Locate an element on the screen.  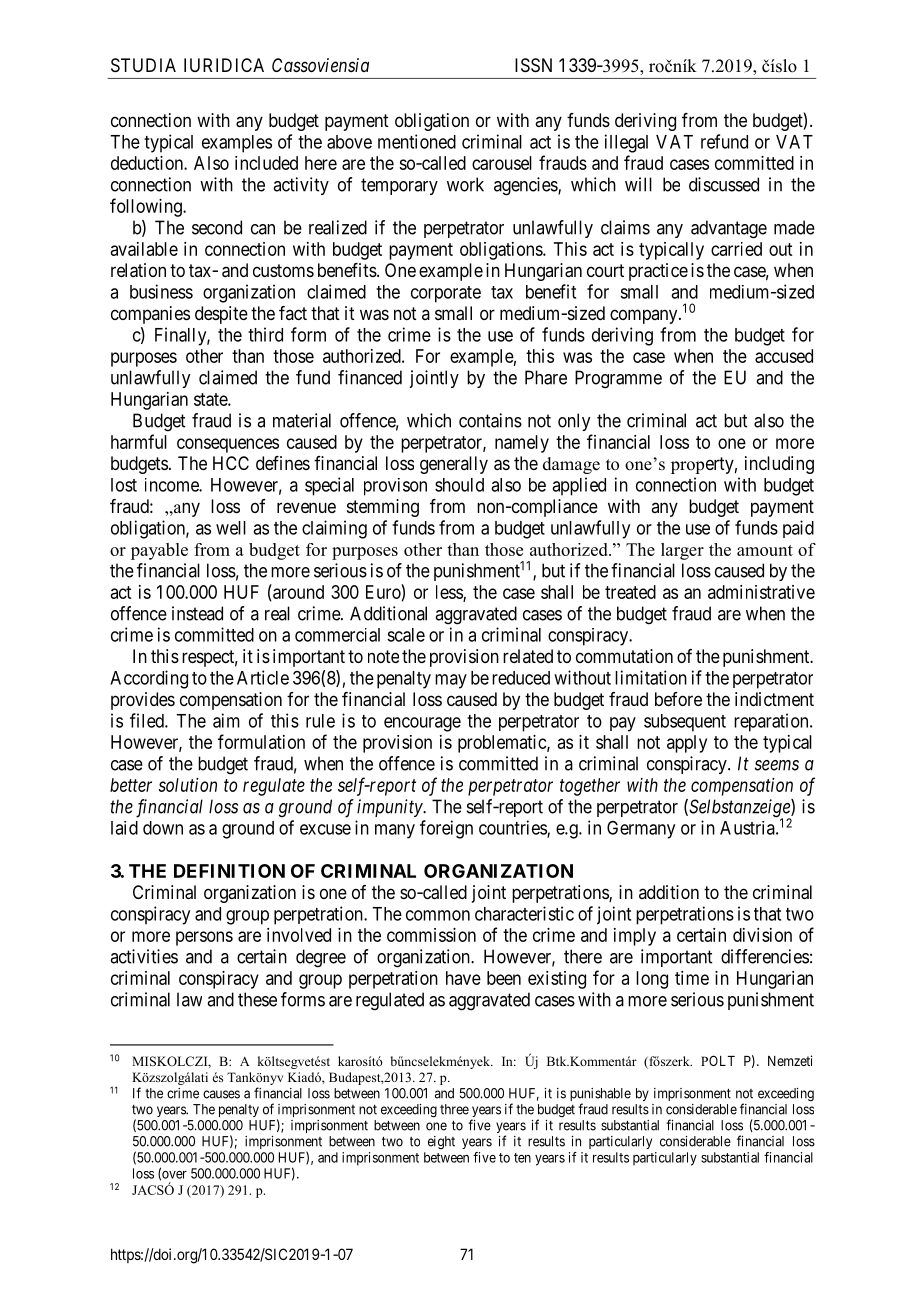
punishable is located at coordinates (600, 1096).
